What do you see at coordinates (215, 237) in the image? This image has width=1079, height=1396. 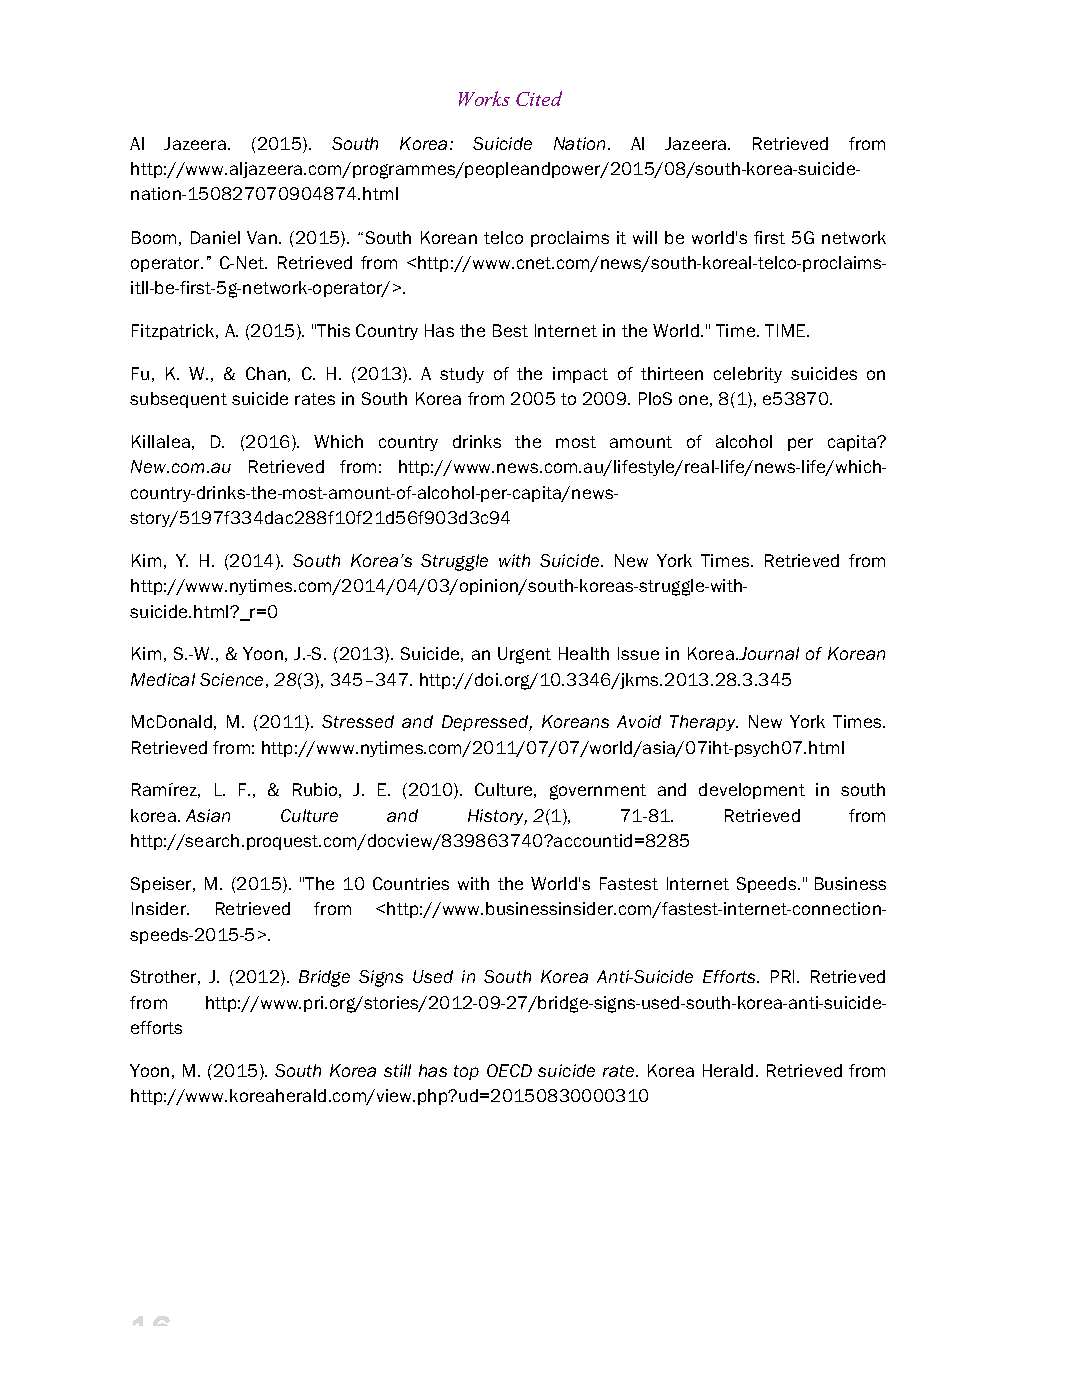 I see `Daniel` at bounding box center [215, 237].
